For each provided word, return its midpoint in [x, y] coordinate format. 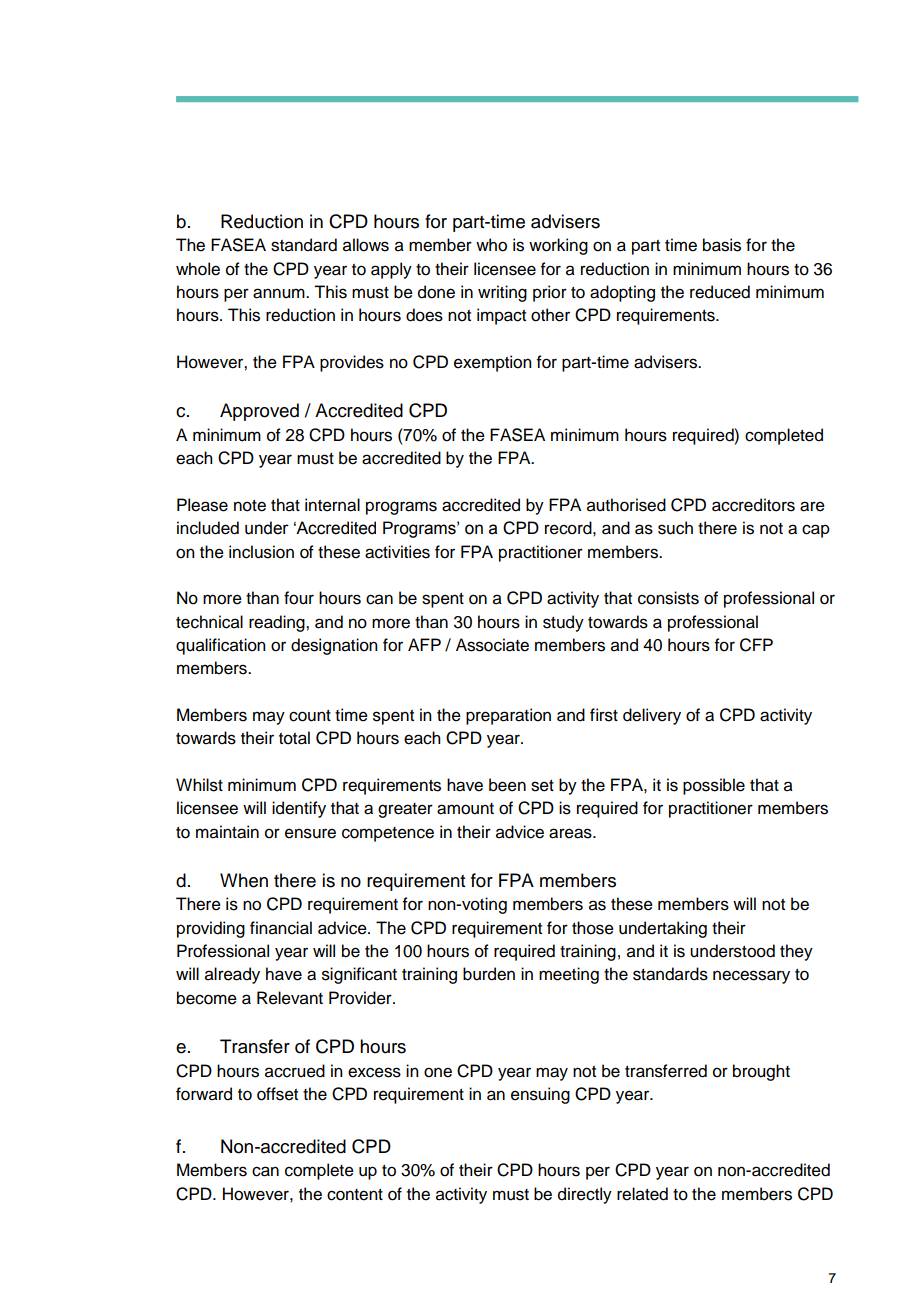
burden [489, 974]
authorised [626, 505]
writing [502, 293]
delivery [652, 716]
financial [281, 928]
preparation [508, 716]
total [294, 738]
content [355, 1195]
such [675, 528]
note [250, 506]
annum [280, 293]
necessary [751, 977]
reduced [720, 292]
